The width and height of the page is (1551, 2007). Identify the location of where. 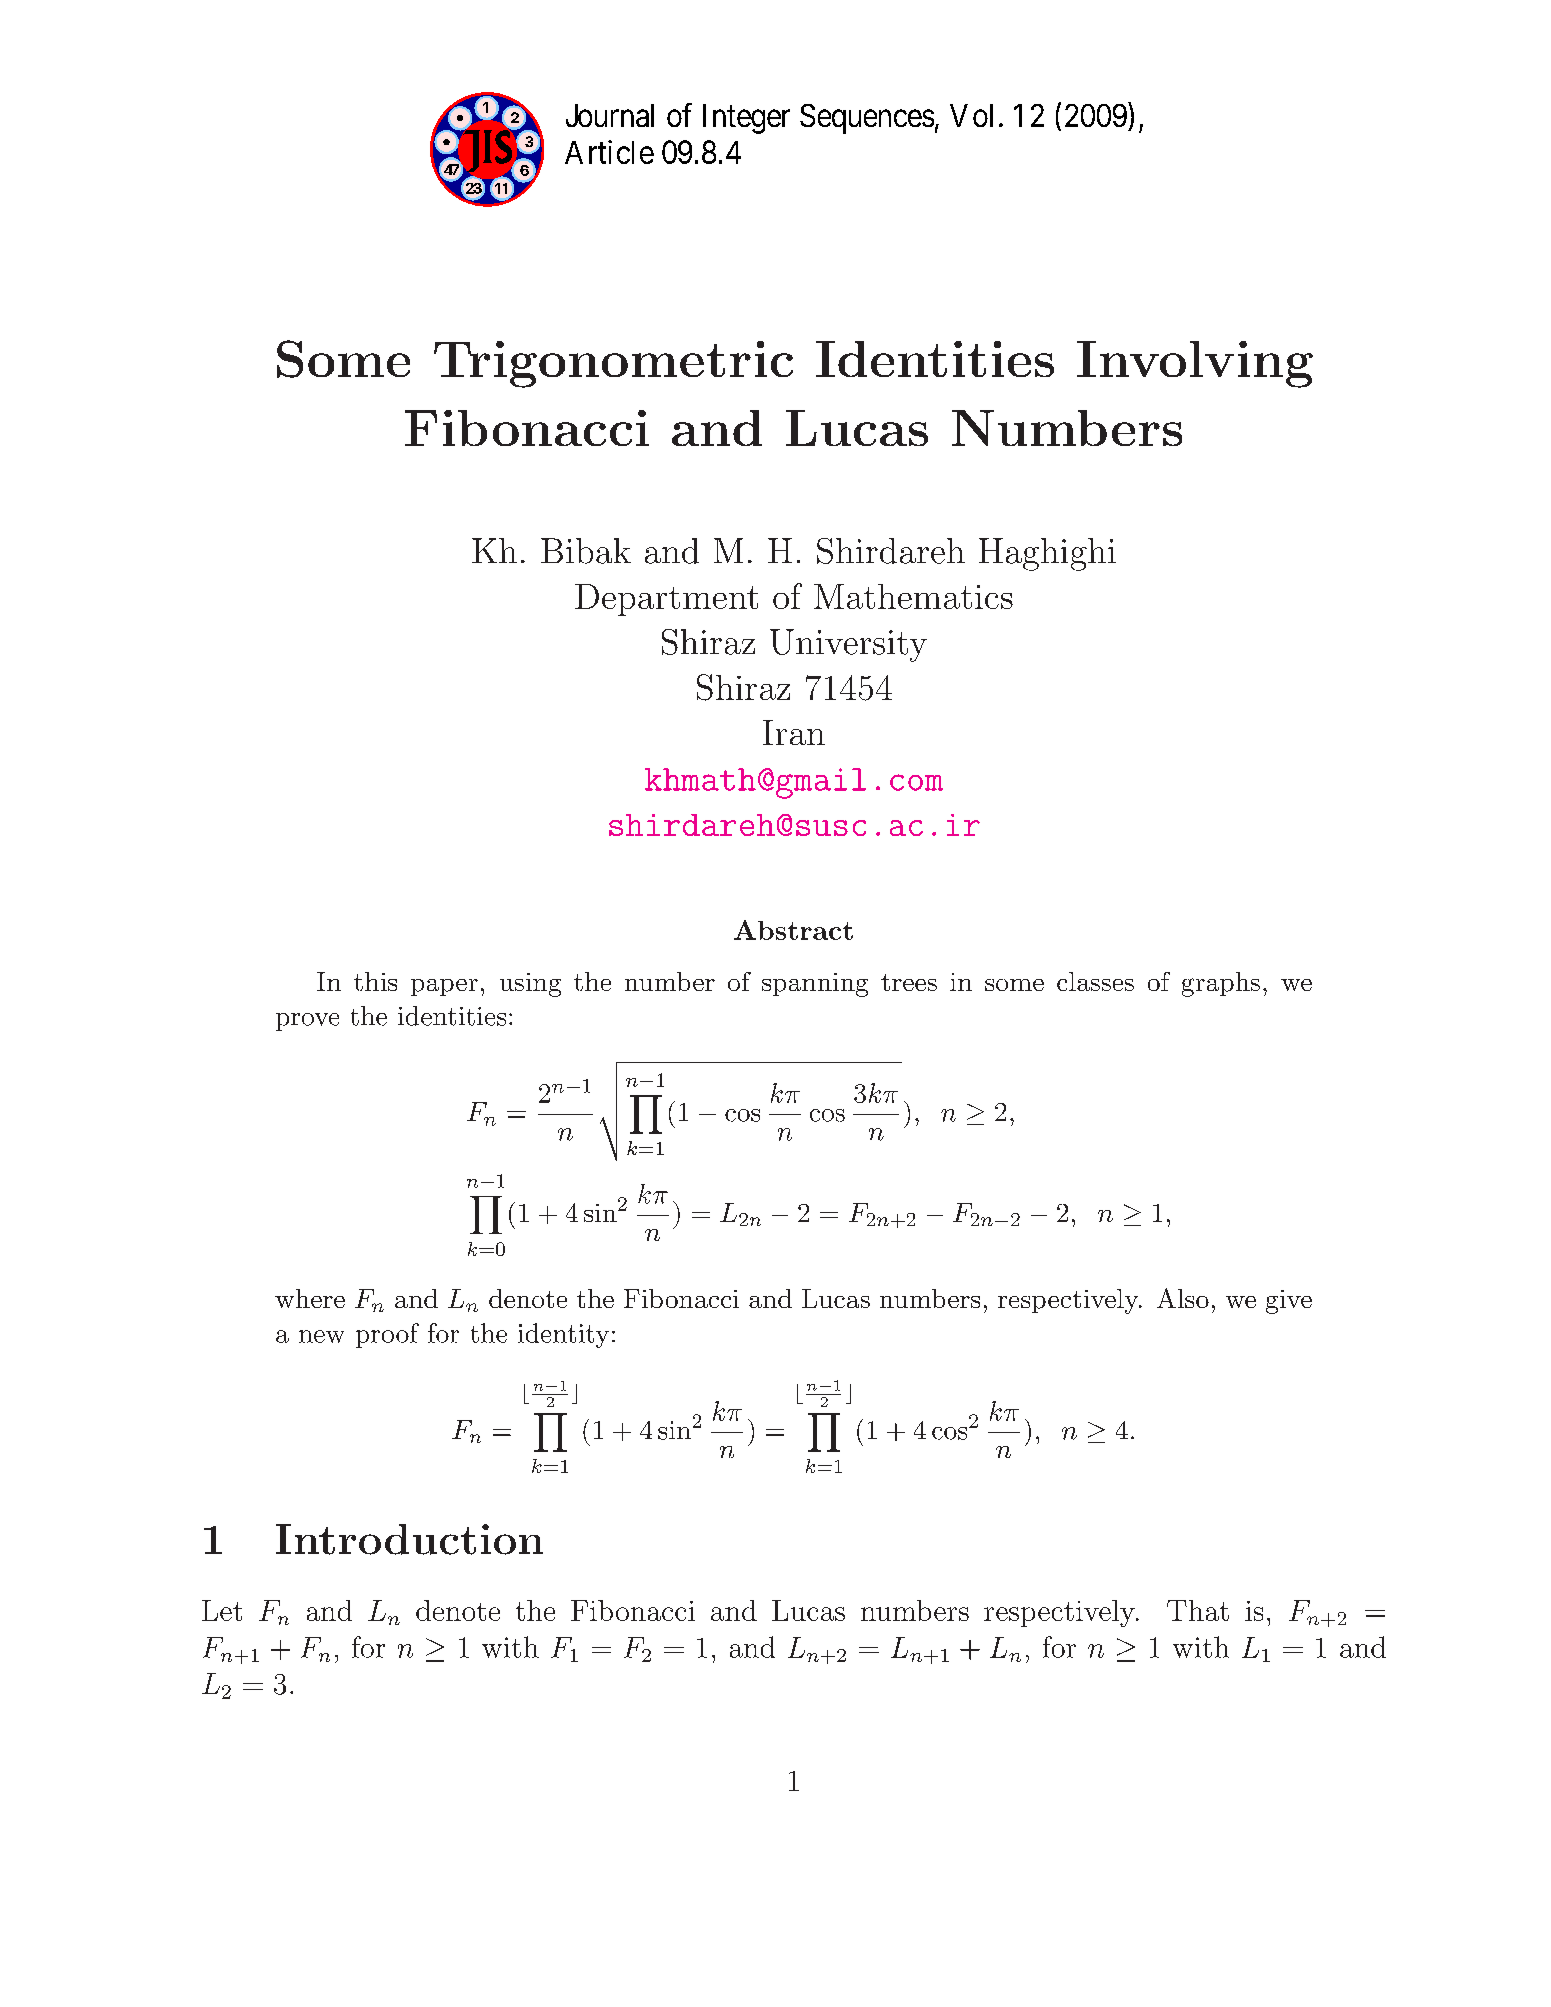
(310, 1298).
